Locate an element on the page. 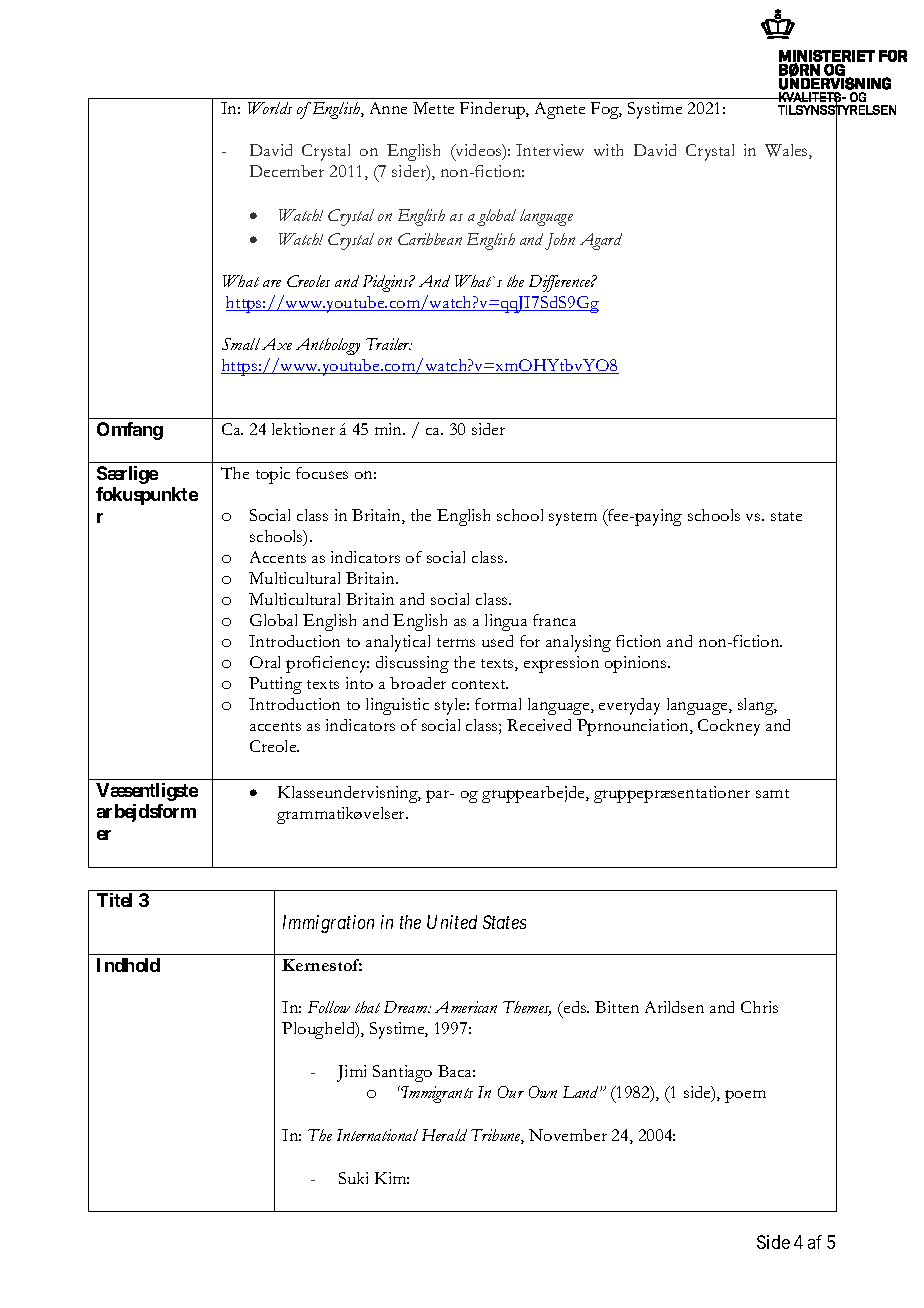  samt is located at coordinates (772, 793).
